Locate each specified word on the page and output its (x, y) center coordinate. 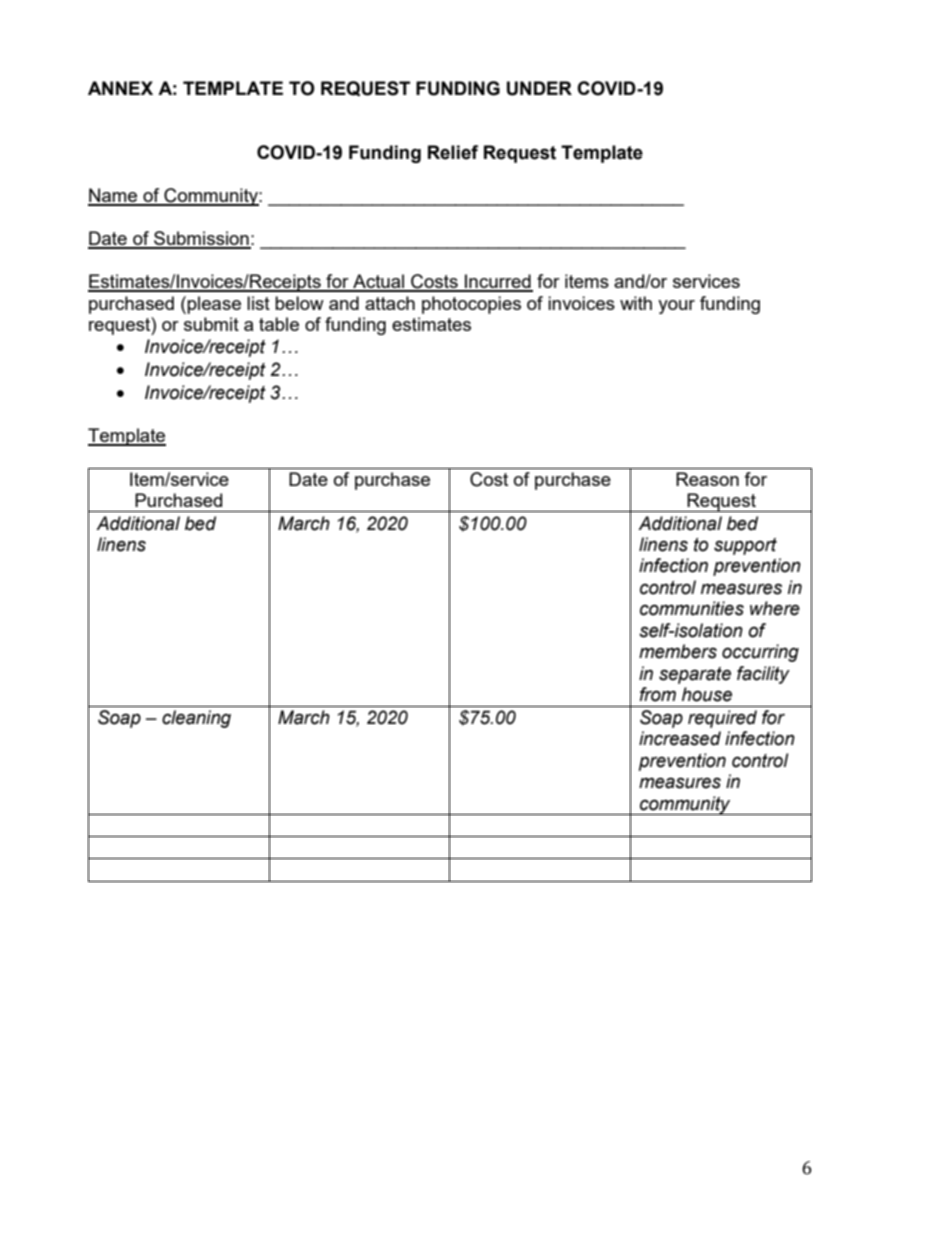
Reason (707, 479)
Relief (453, 152)
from (658, 694)
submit (211, 324)
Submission (201, 239)
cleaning (196, 719)
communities (692, 608)
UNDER (539, 88)
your (676, 307)
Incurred (498, 282)
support (745, 546)
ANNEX (120, 88)
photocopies (471, 305)
